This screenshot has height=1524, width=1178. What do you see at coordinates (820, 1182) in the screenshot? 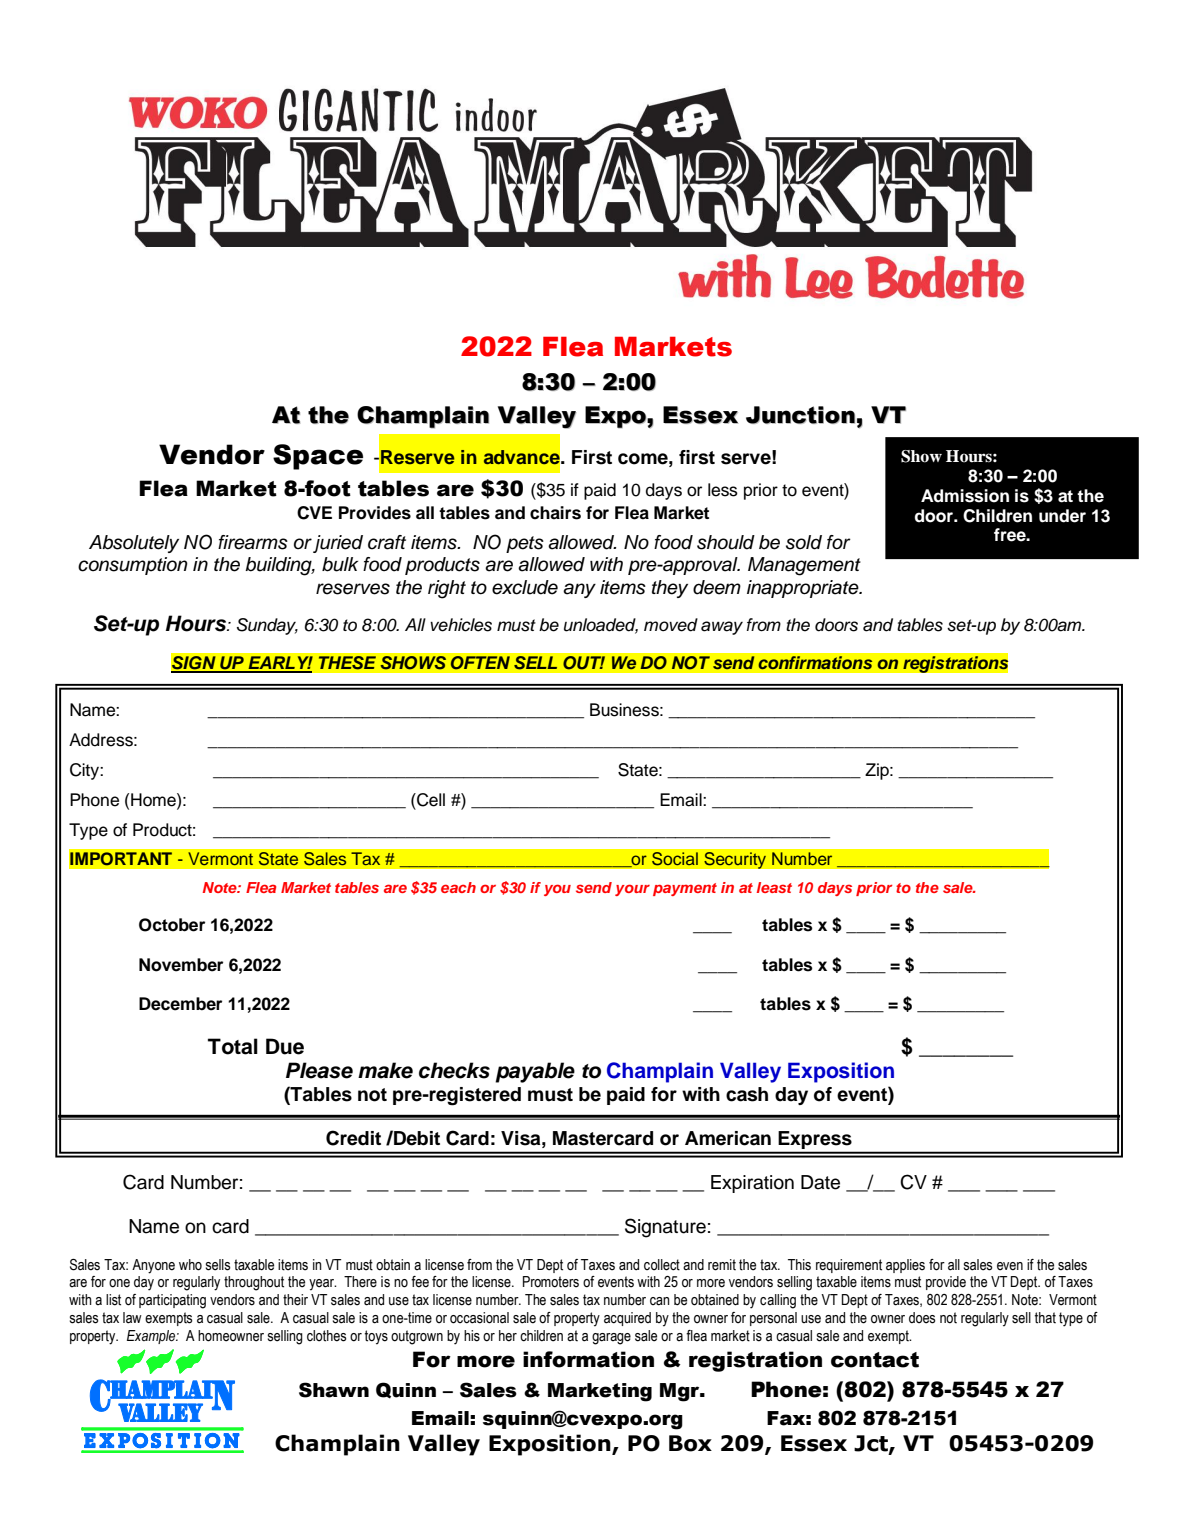
I see `Date` at bounding box center [820, 1182].
